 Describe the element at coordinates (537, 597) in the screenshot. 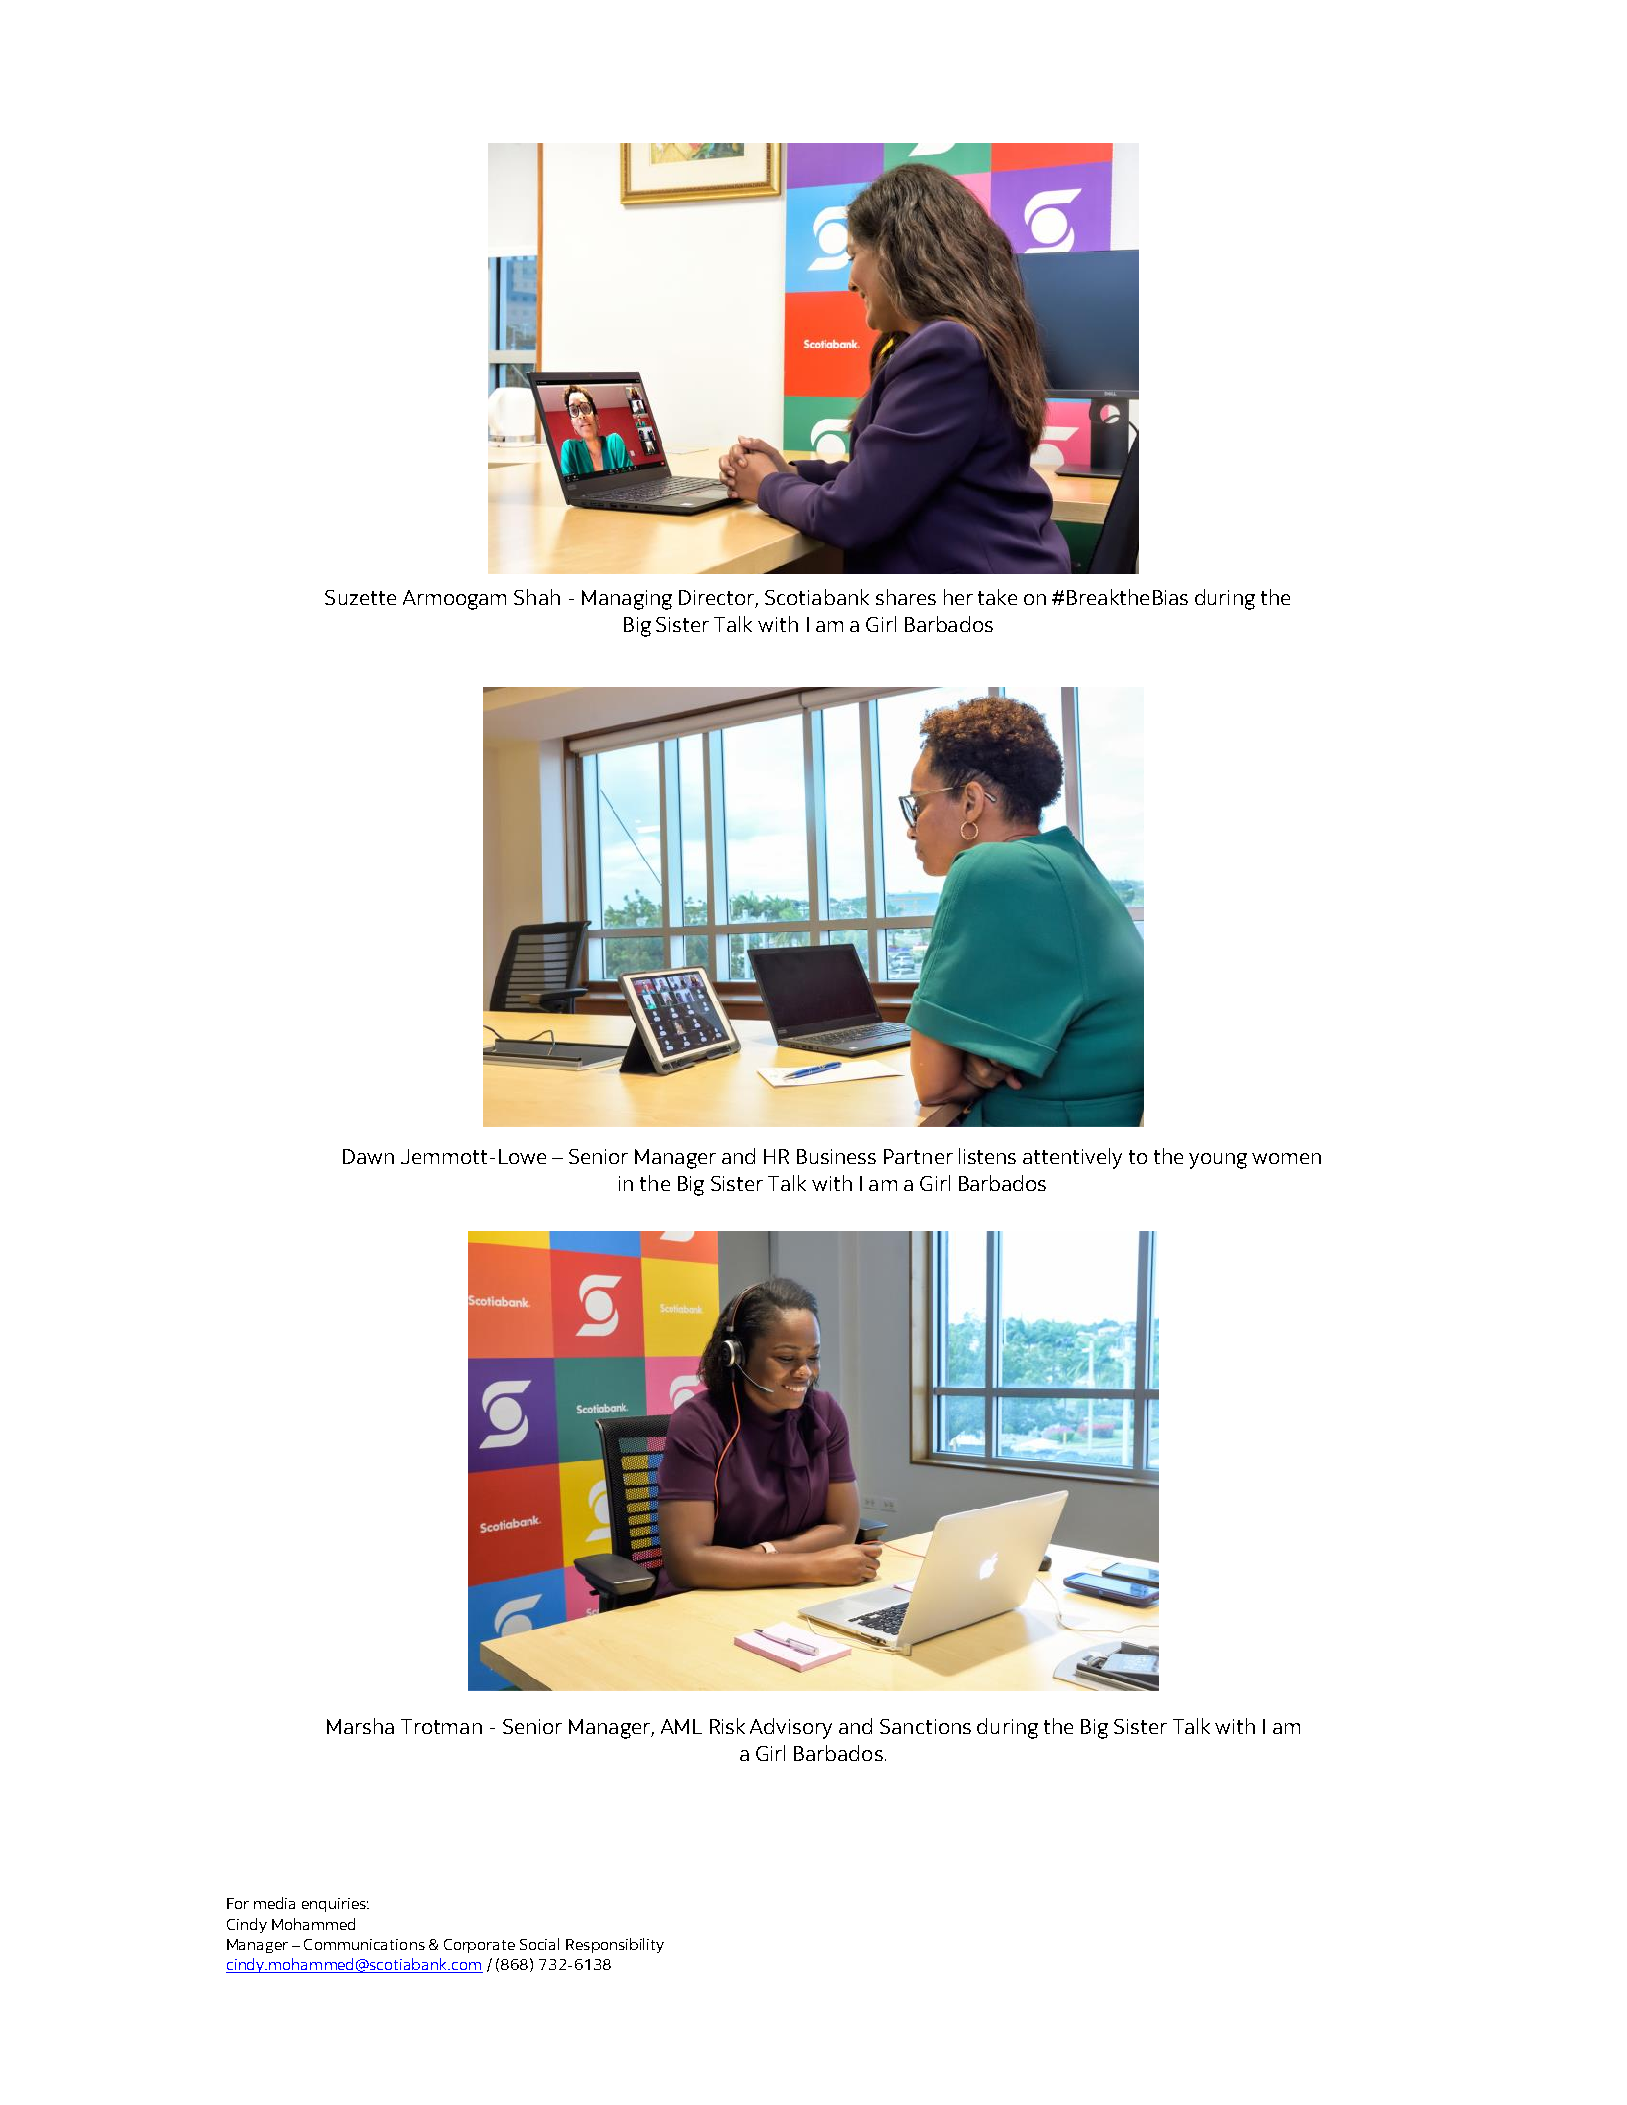

I see `Shah` at that location.
